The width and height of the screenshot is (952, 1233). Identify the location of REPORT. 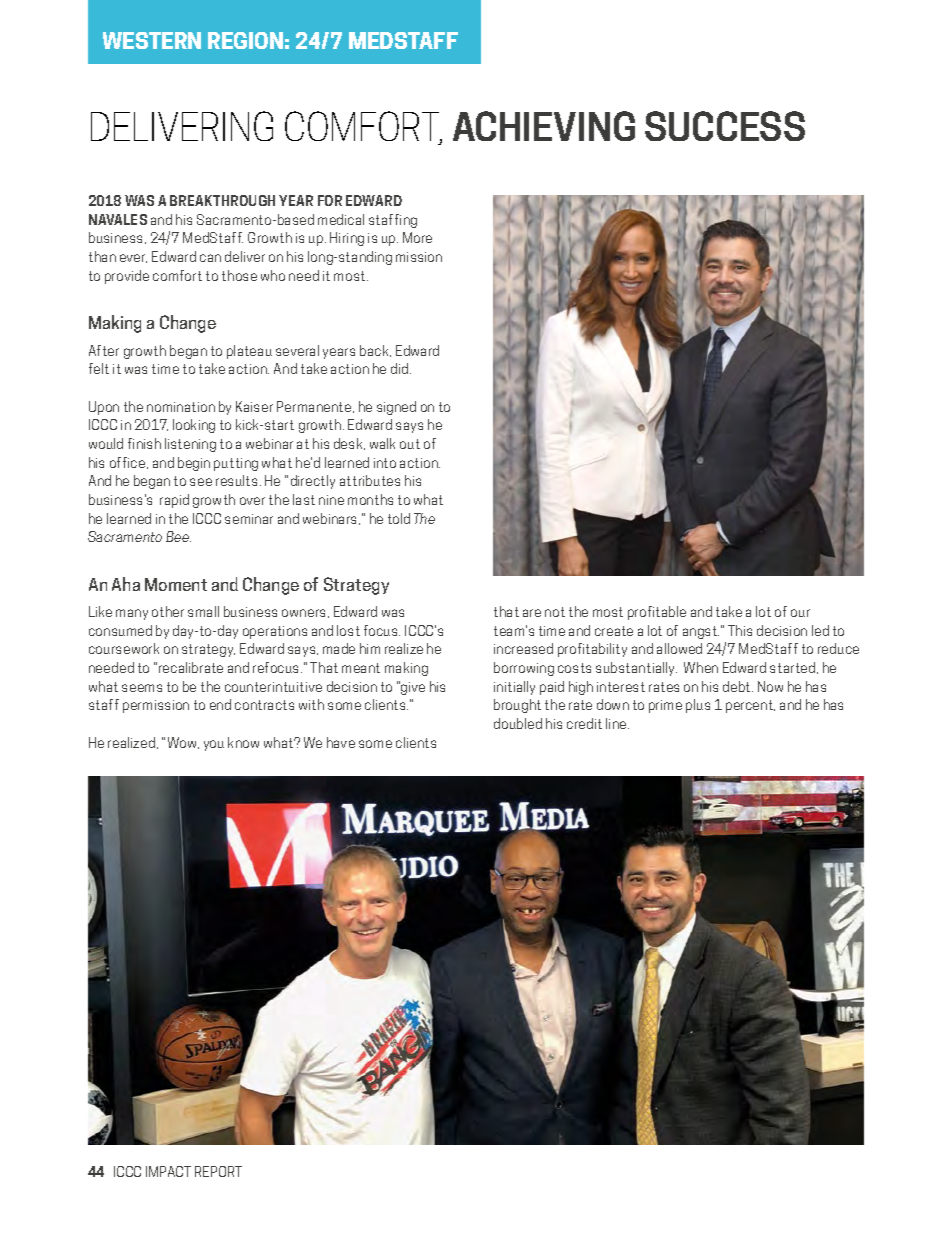
(218, 1171).
